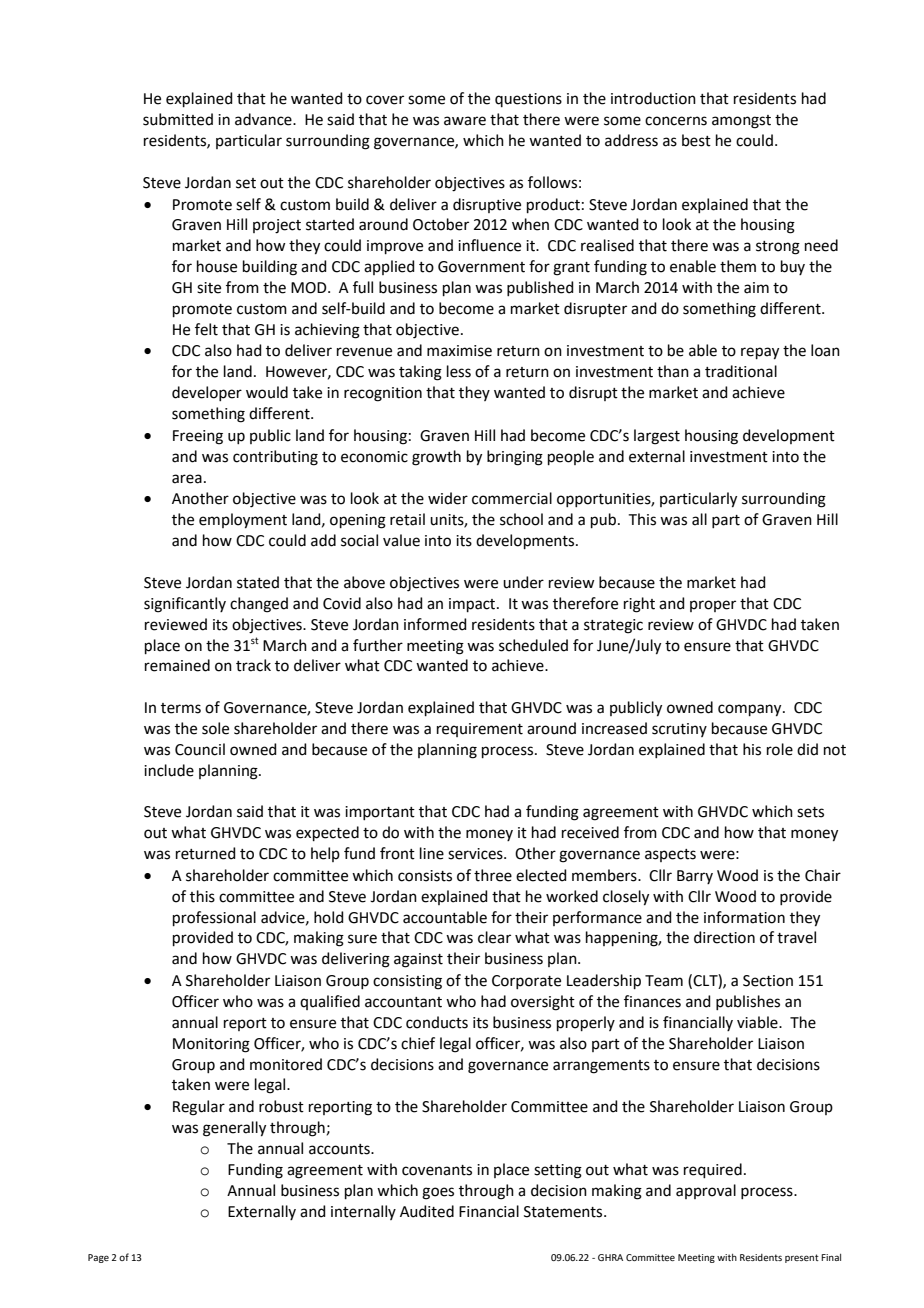 This screenshot has width=924, height=1308. What do you see at coordinates (695, 877) in the screenshot?
I see `Barry` at bounding box center [695, 877].
